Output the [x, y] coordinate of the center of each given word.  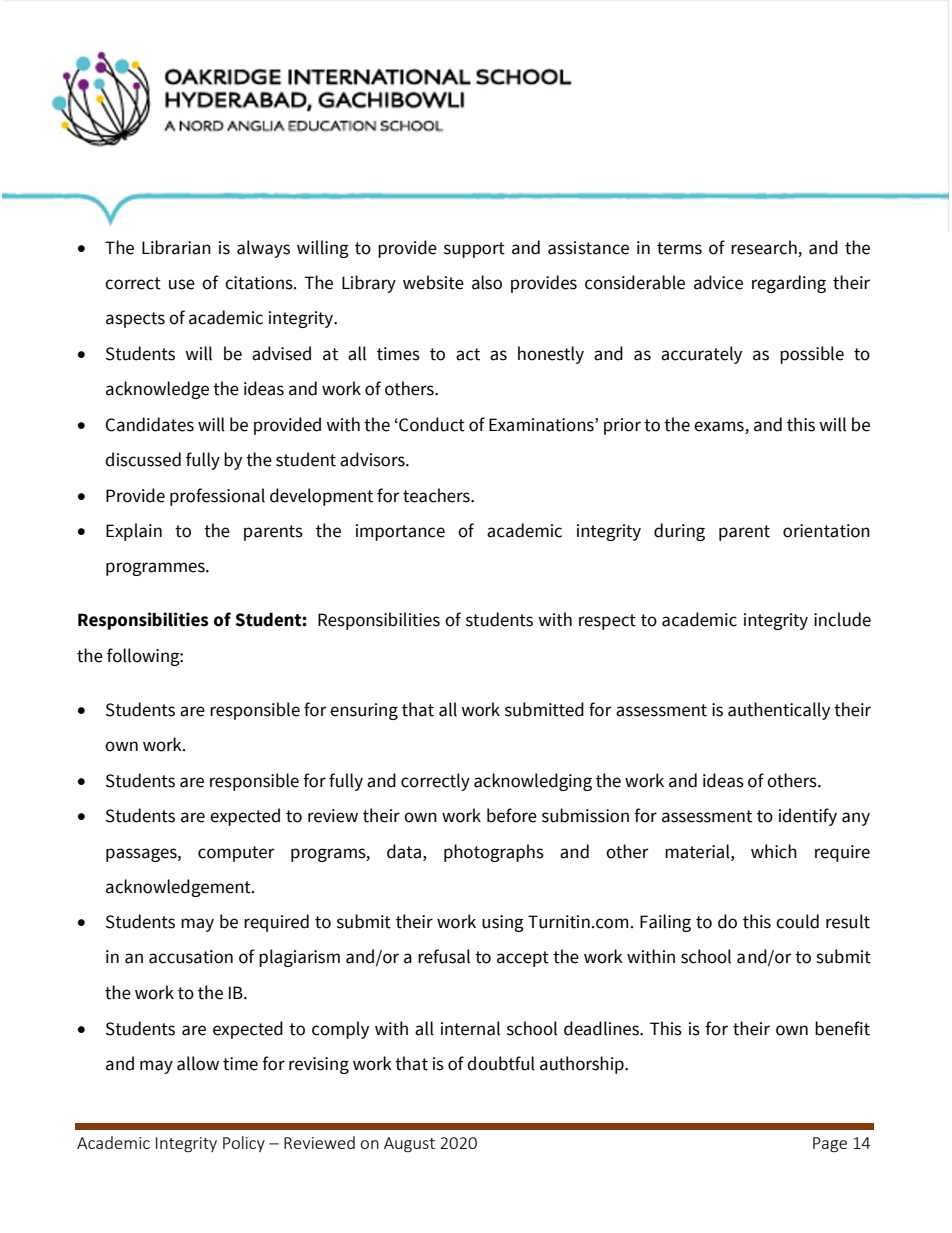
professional [217, 497]
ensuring [364, 711]
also [487, 282]
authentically [779, 711]
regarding [789, 284]
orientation [826, 531]
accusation [191, 957]
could [797, 921]
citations [260, 283]
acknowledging [533, 782]
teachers [437, 495]
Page [830, 1145]
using [503, 923]
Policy [244, 1144]
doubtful [501, 1063]
